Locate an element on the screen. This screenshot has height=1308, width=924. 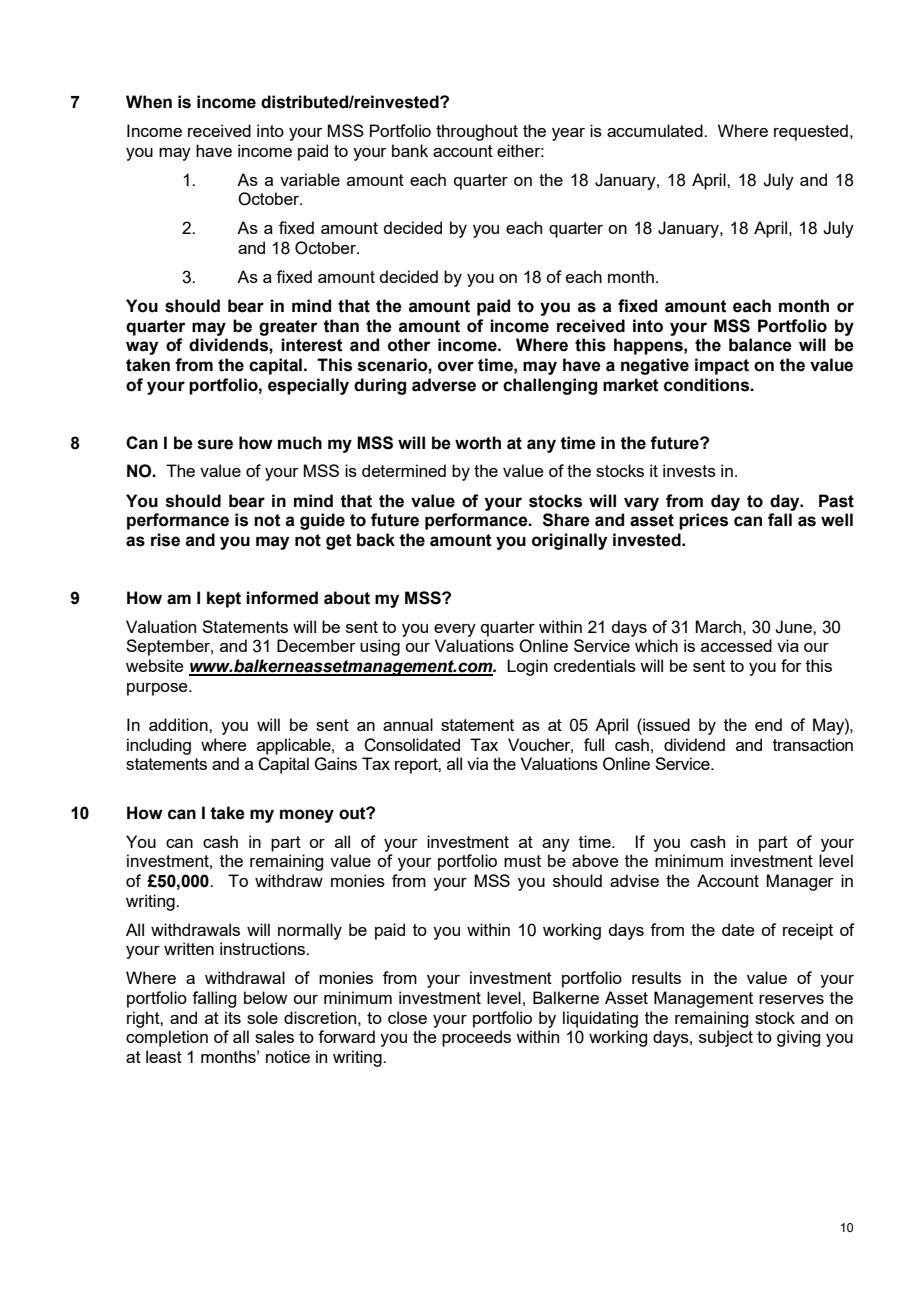
every is located at coordinates (455, 630).
